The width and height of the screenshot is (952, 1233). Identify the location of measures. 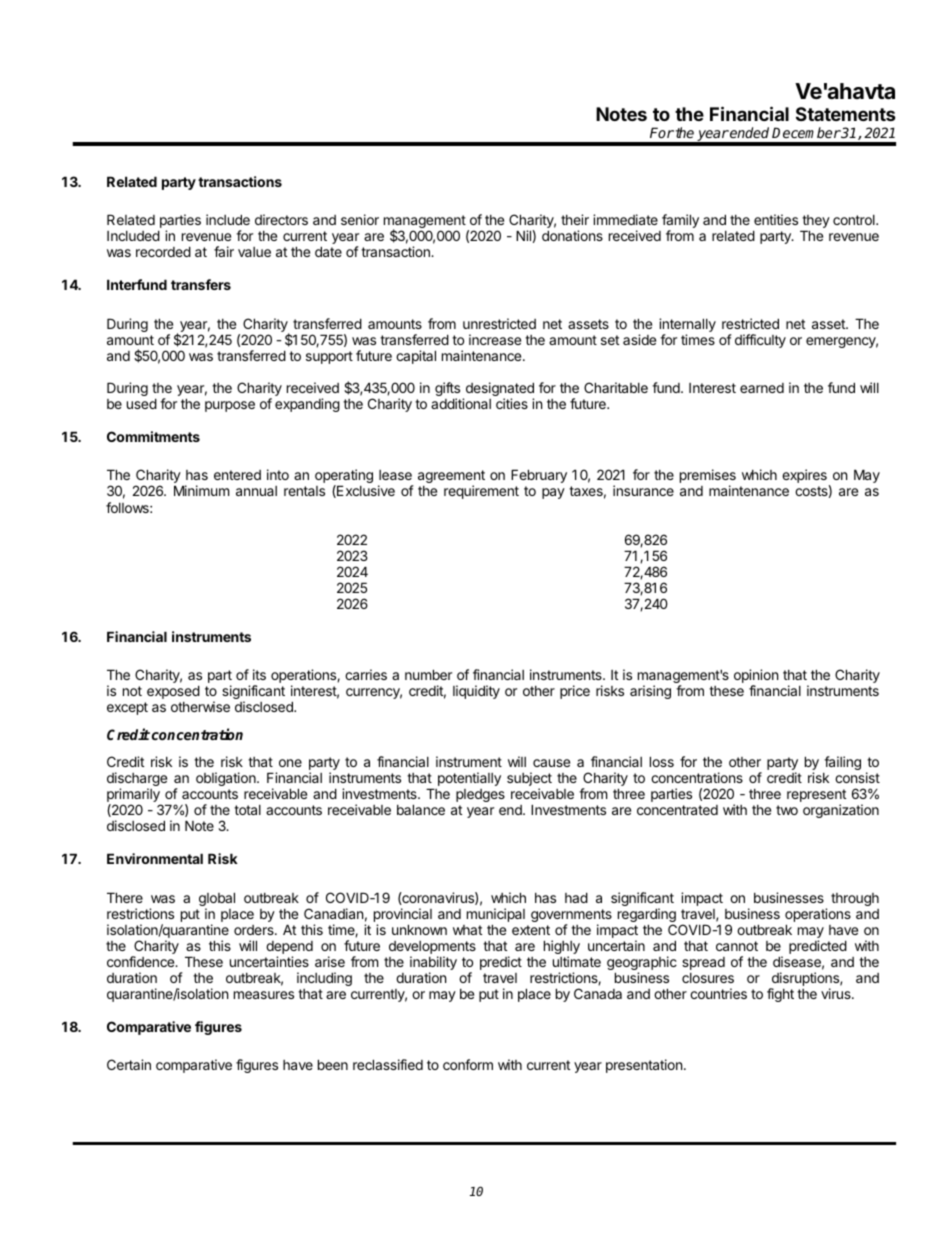
(264, 995).
